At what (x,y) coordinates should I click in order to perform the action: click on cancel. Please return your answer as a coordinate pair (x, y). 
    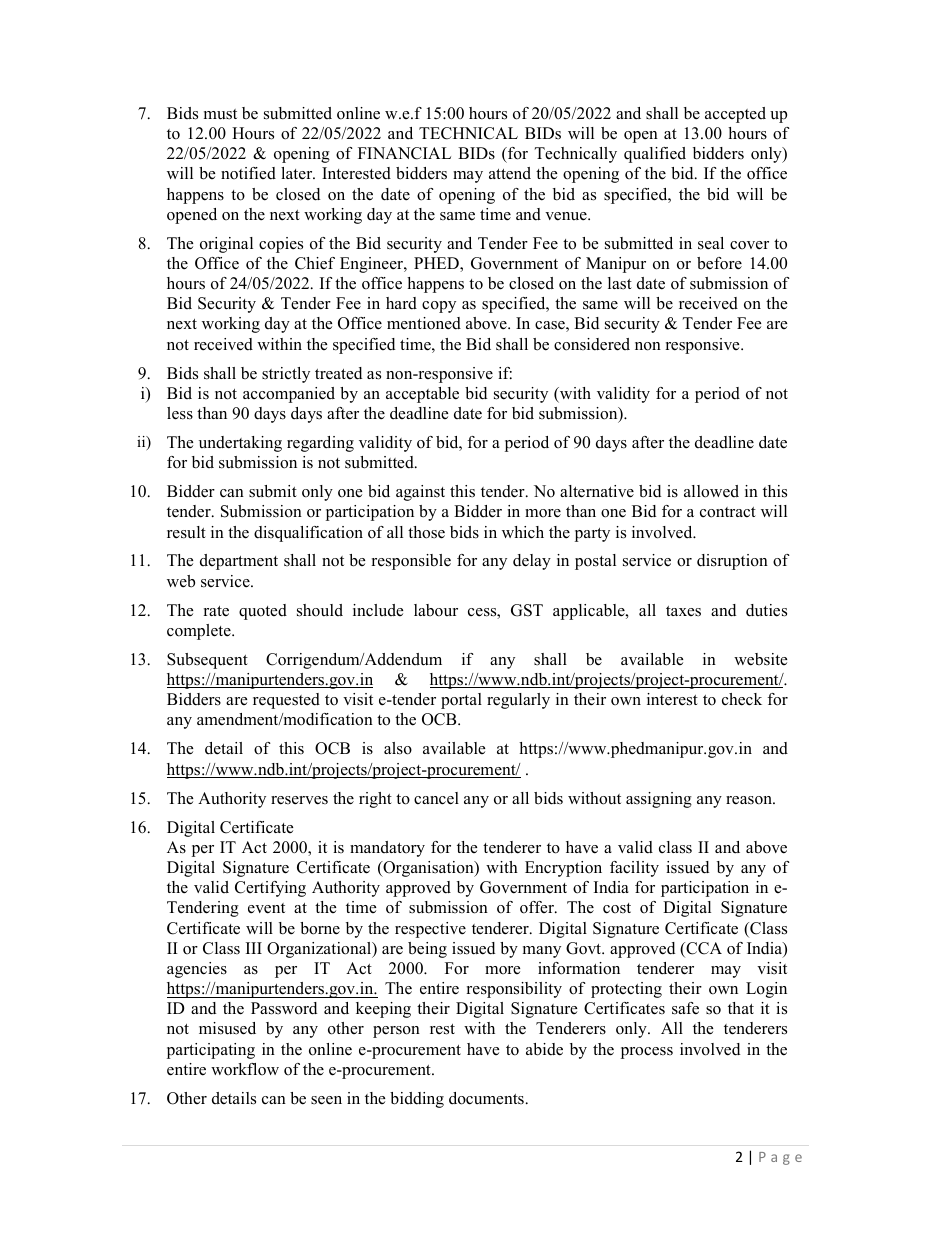
    Looking at the image, I should click on (436, 798).
